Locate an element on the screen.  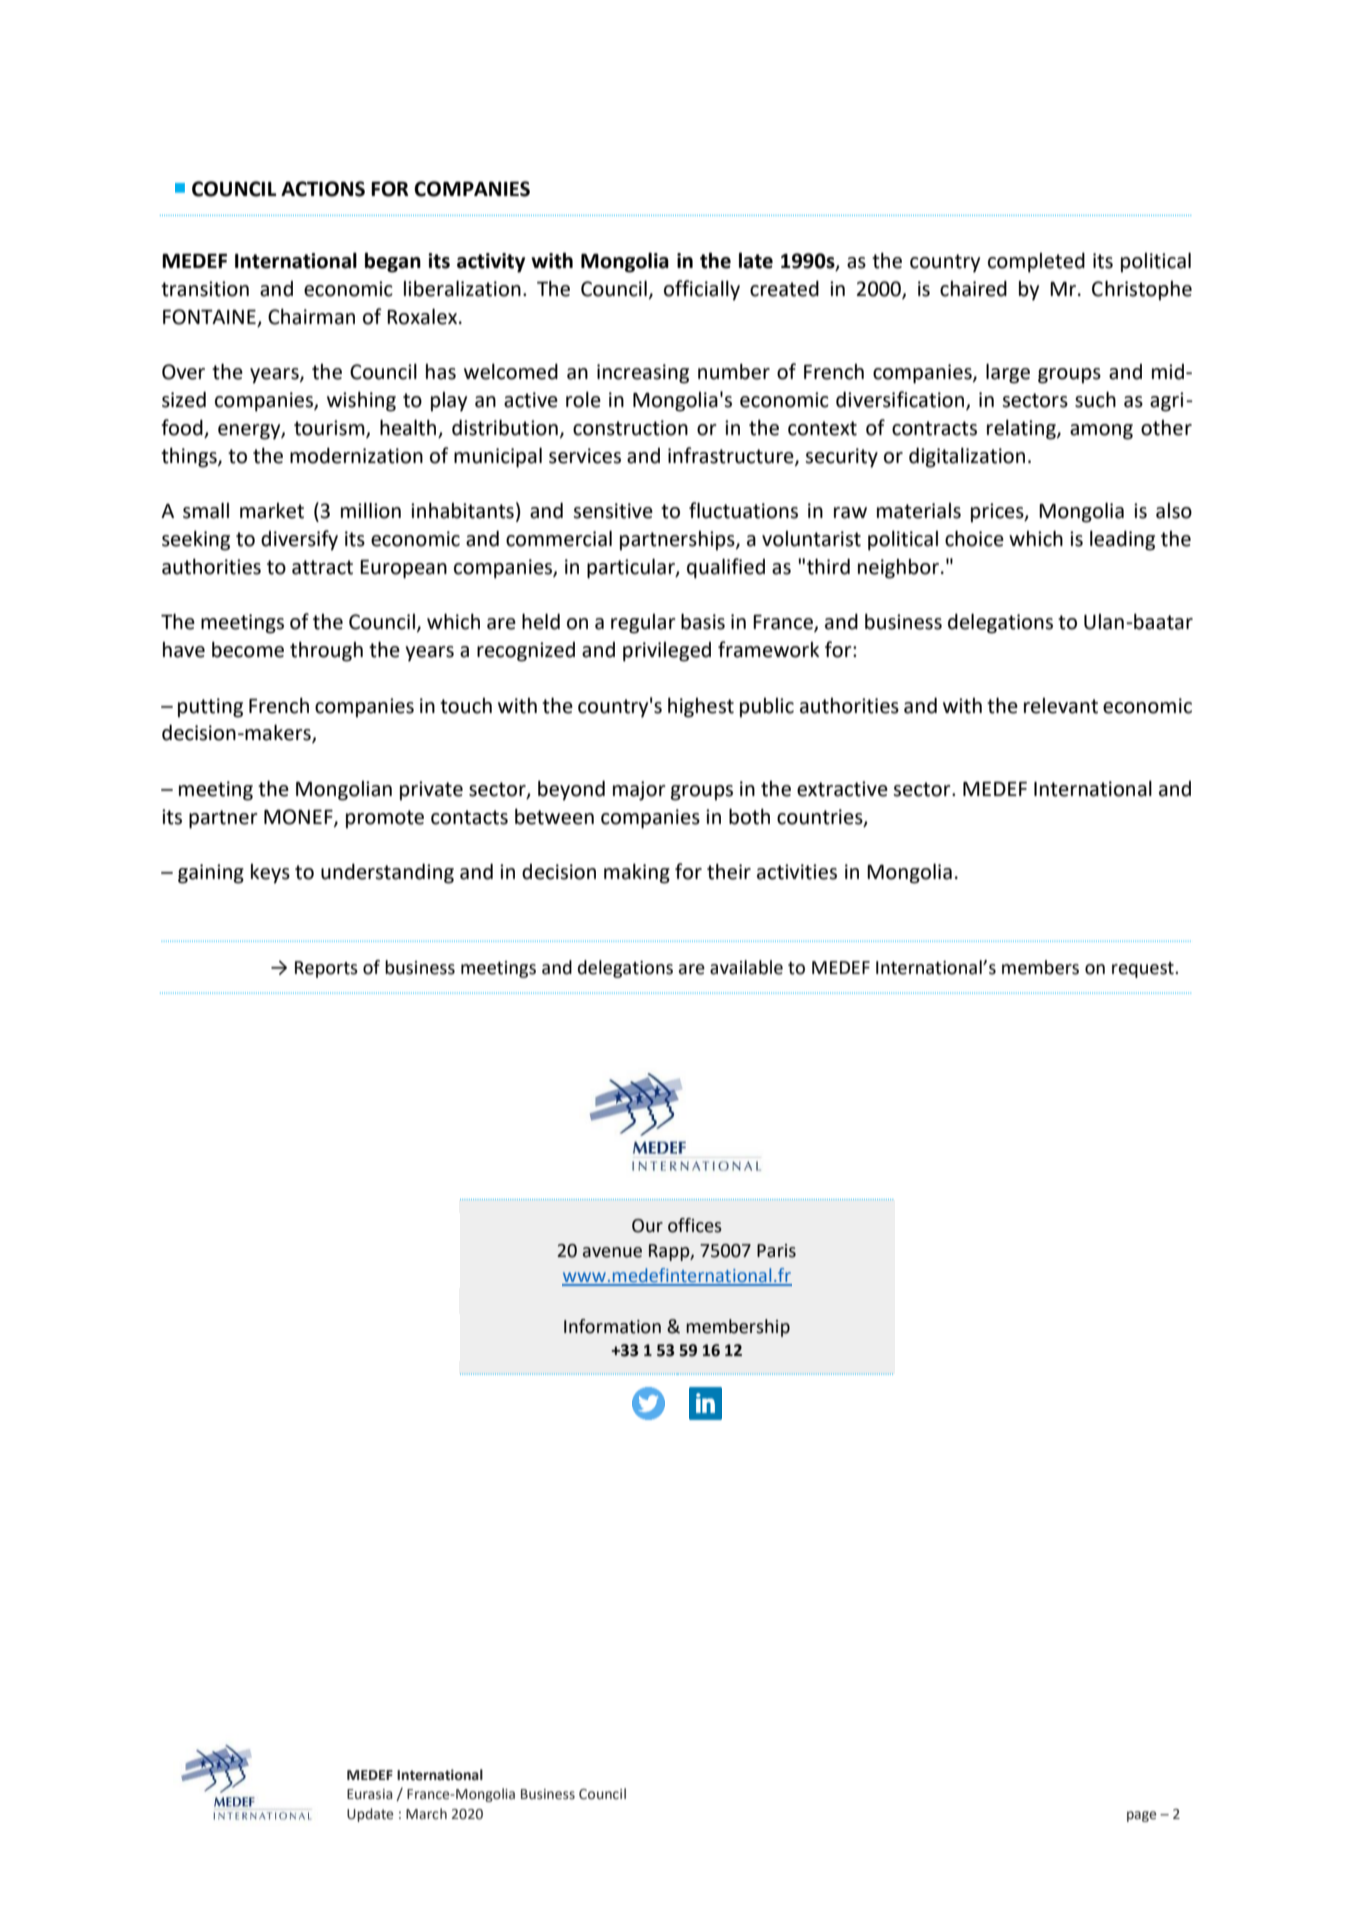
available is located at coordinates (746, 967).
